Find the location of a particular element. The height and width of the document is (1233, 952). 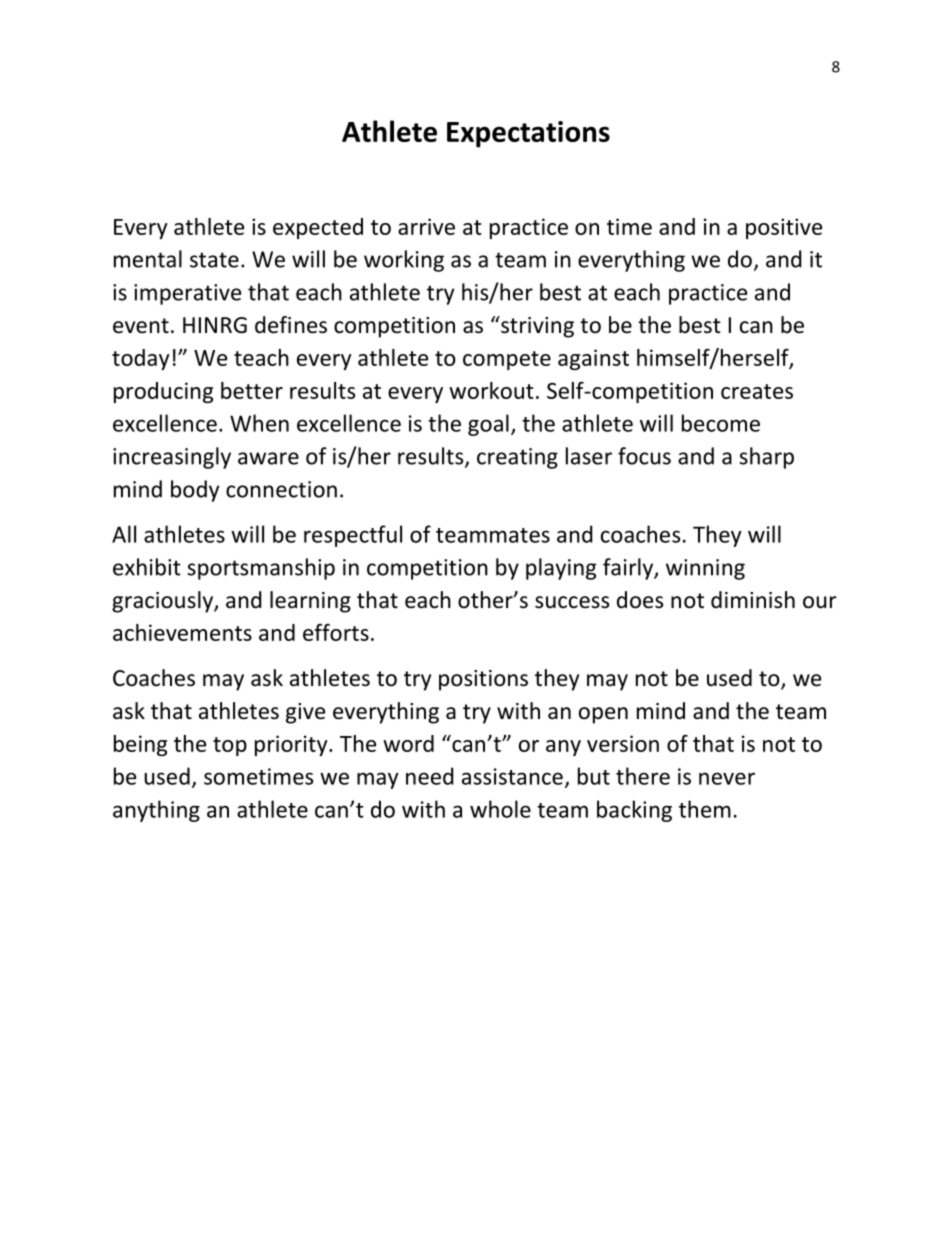

creates is located at coordinates (757, 391).
